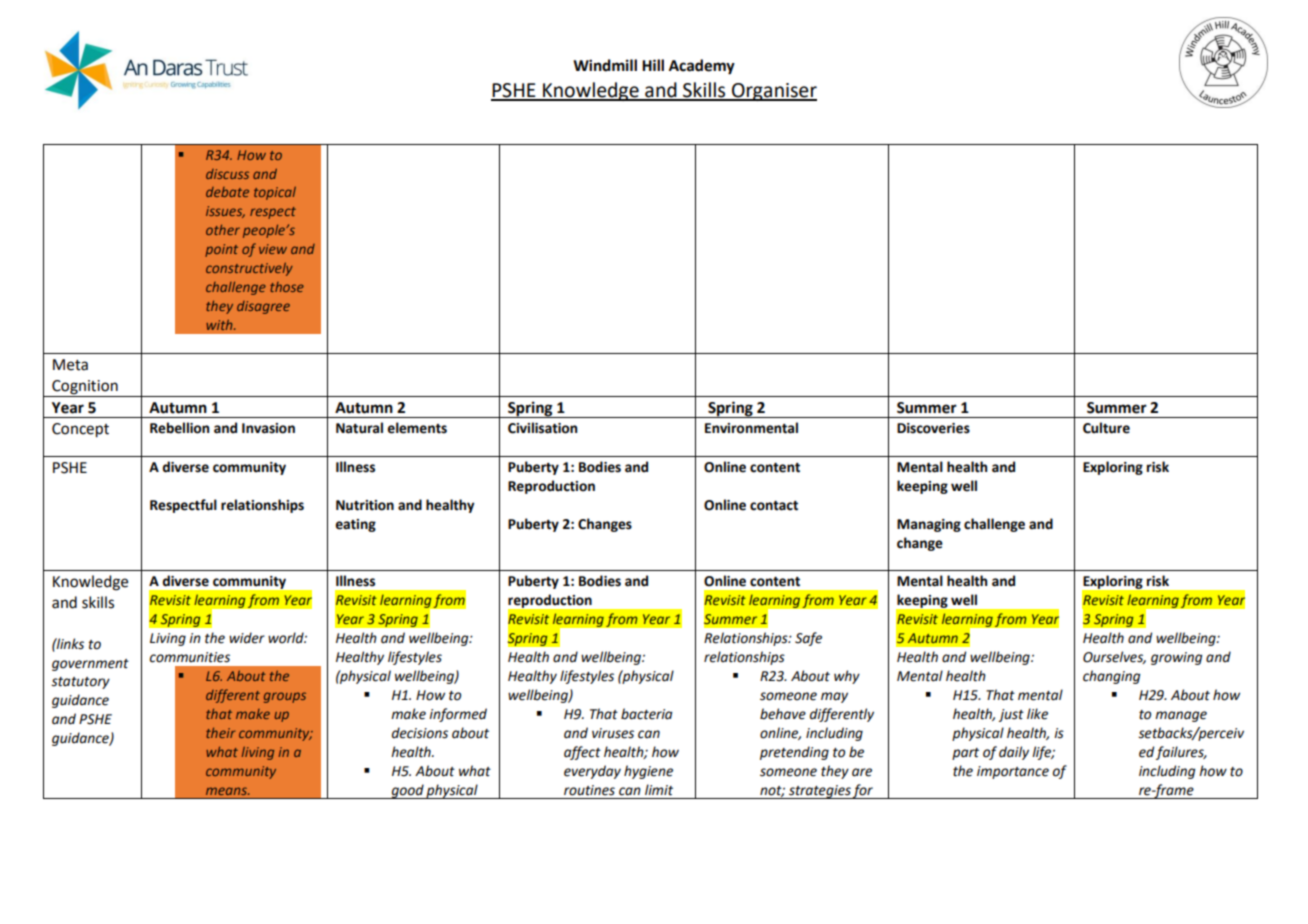 The image size is (1308, 924). Describe the element at coordinates (179, 428) in the screenshot. I see `Rebellion` at that location.
